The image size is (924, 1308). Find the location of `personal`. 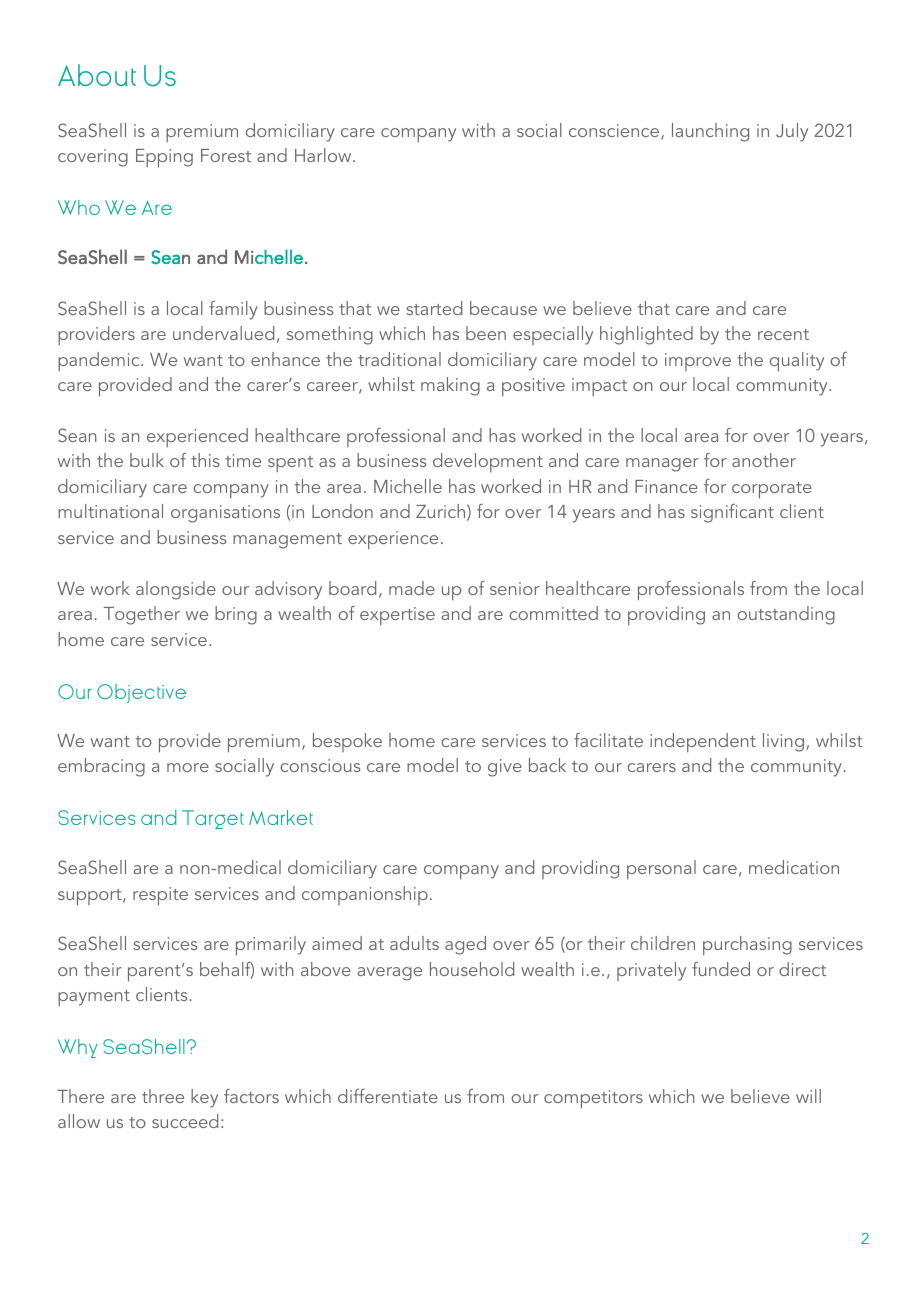

personal is located at coordinates (661, 870).
